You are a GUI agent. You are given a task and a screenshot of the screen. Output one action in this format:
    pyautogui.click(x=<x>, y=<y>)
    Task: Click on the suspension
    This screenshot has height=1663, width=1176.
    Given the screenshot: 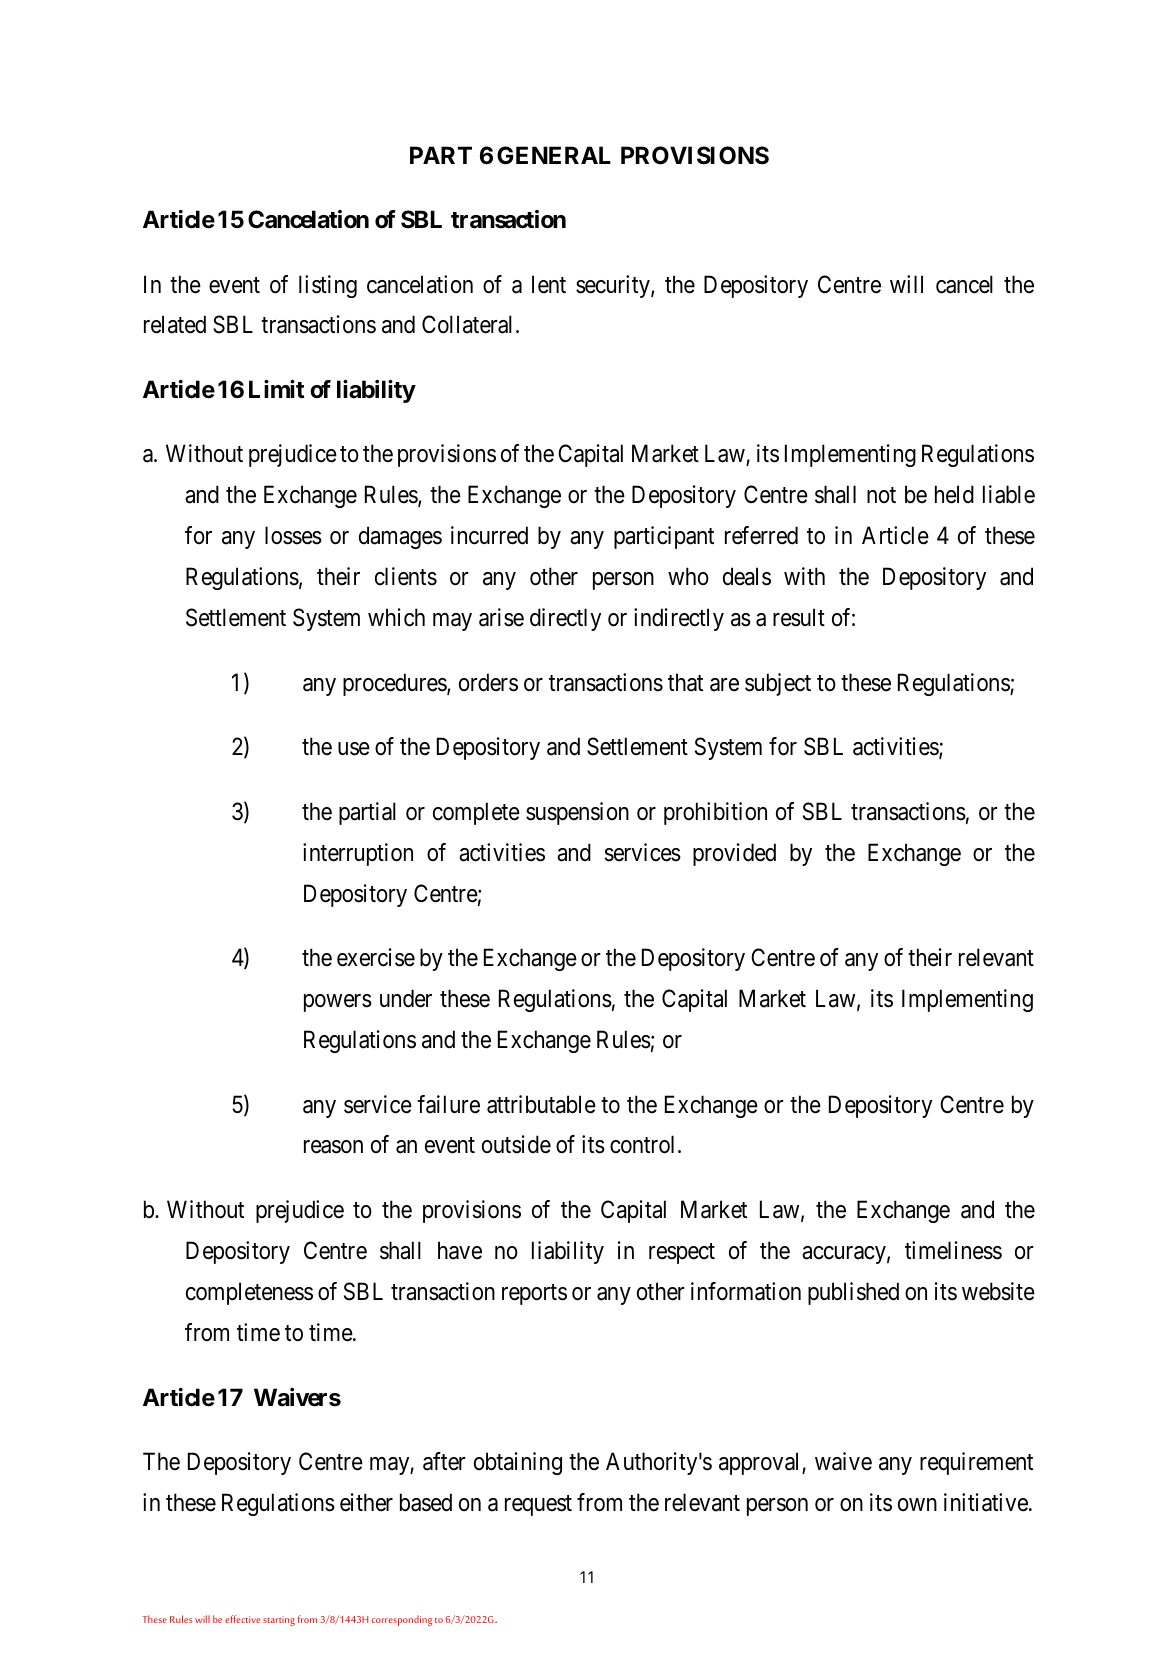 What is the action you would take?
    pyautogui.click(x=577, y=813)
